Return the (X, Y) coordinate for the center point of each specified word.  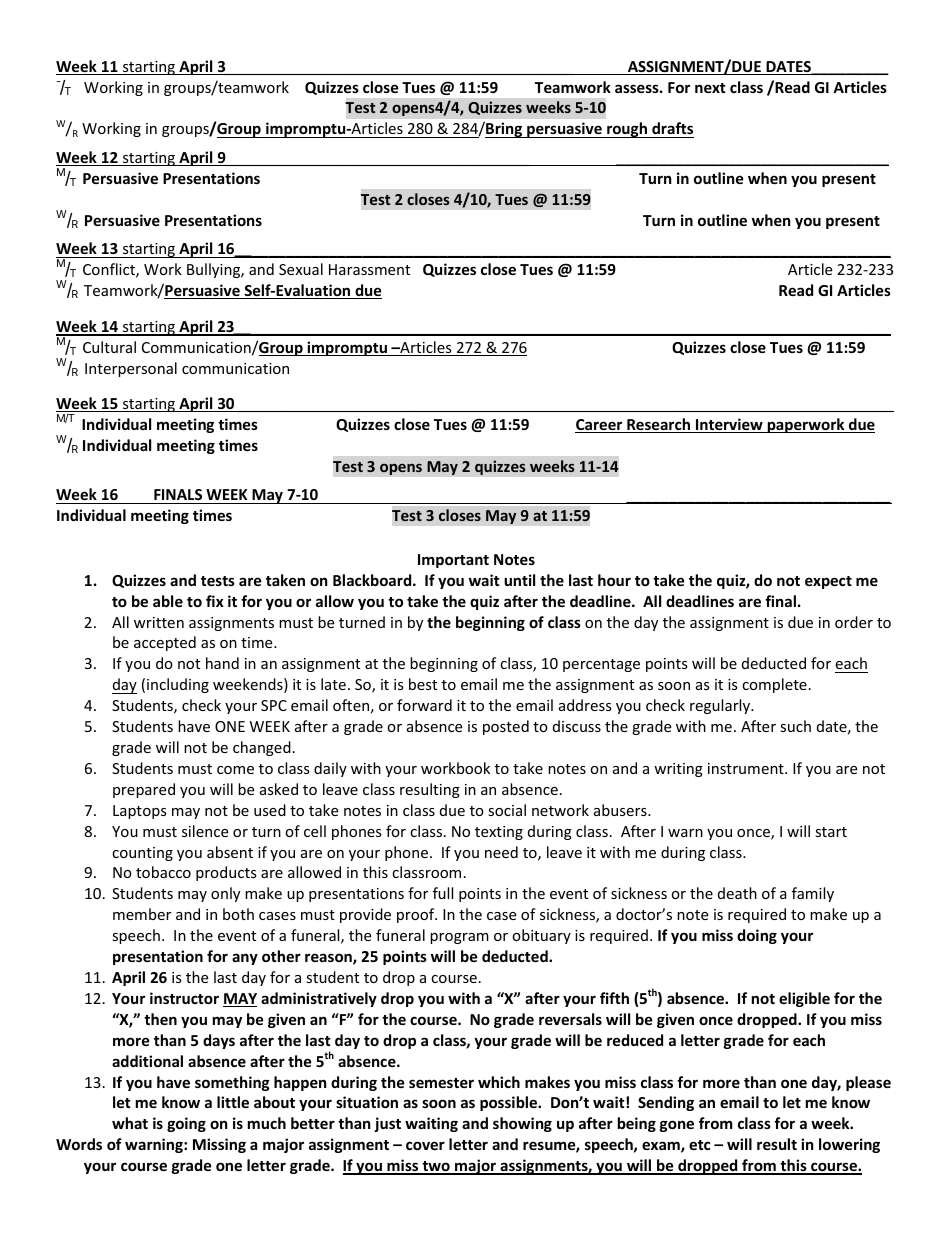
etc (700, 1145)
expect (828, 582)
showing (522, 1124)
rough (627, 130)
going (186, 1124)
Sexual (301, 269)
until (519, 580)
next (710, 88)
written (159, 622)
